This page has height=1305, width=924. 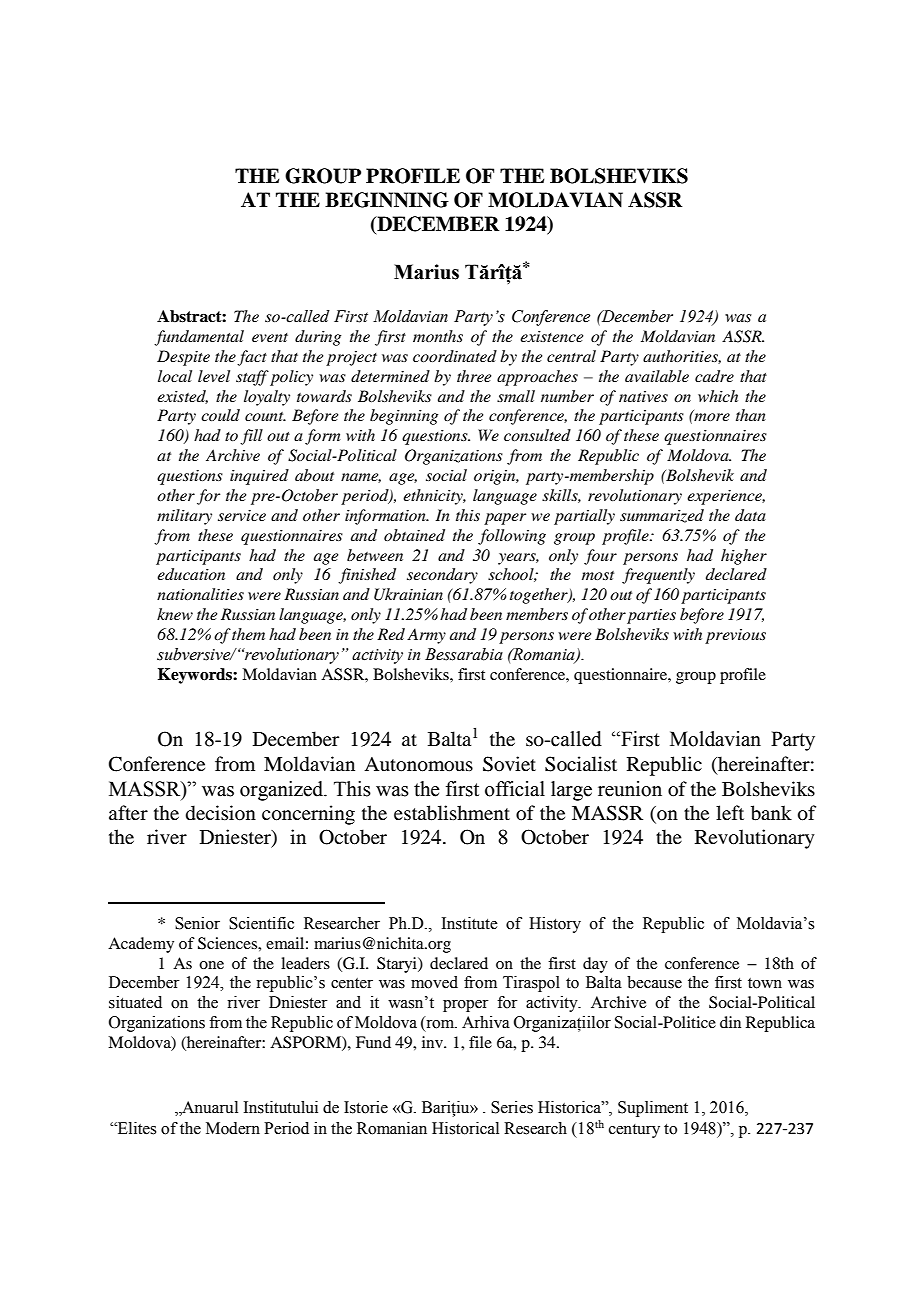 What do you see at coordinates (654, 982) in the page?
I see `because` at bounding box center [654, 982].
